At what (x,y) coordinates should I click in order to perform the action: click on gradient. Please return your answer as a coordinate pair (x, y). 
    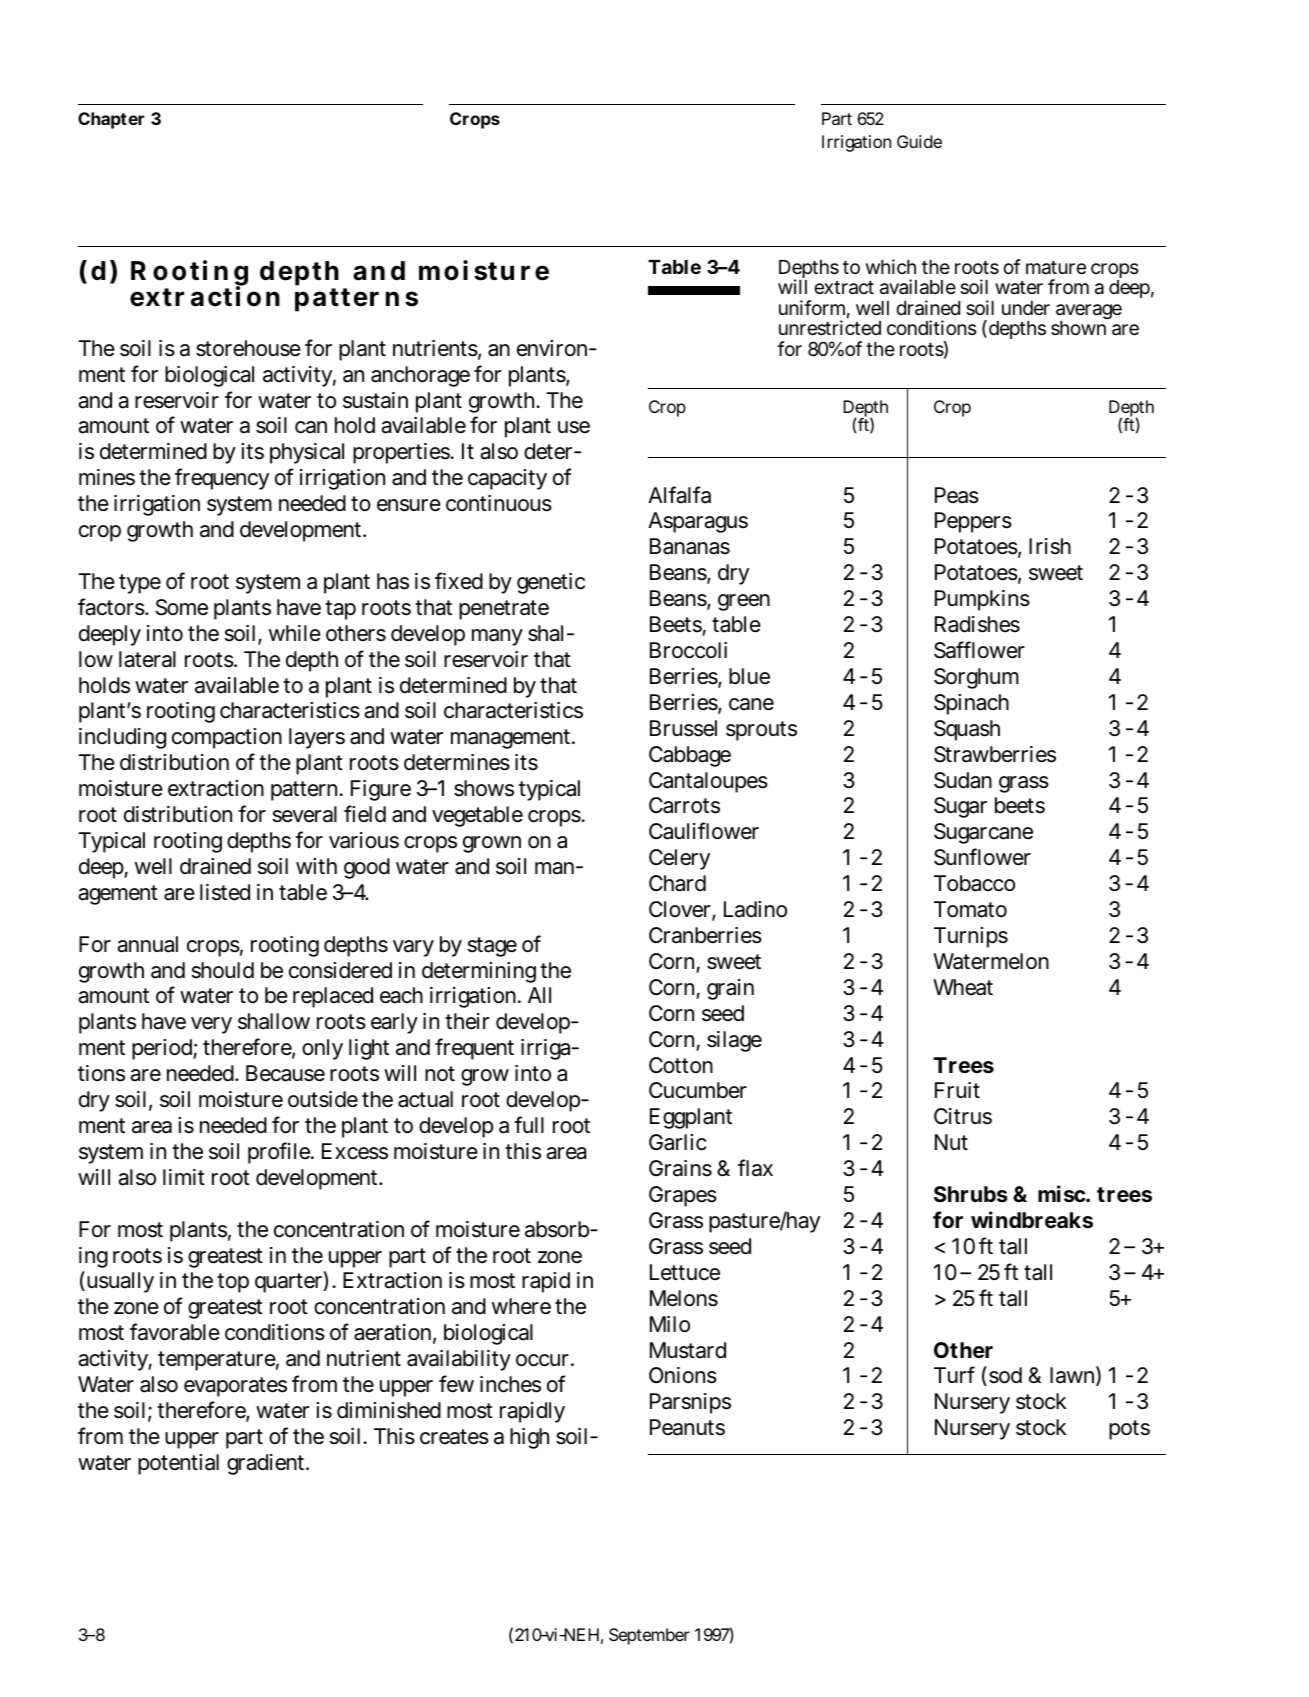
    Looking at the image, I should click on (268, 1464).
